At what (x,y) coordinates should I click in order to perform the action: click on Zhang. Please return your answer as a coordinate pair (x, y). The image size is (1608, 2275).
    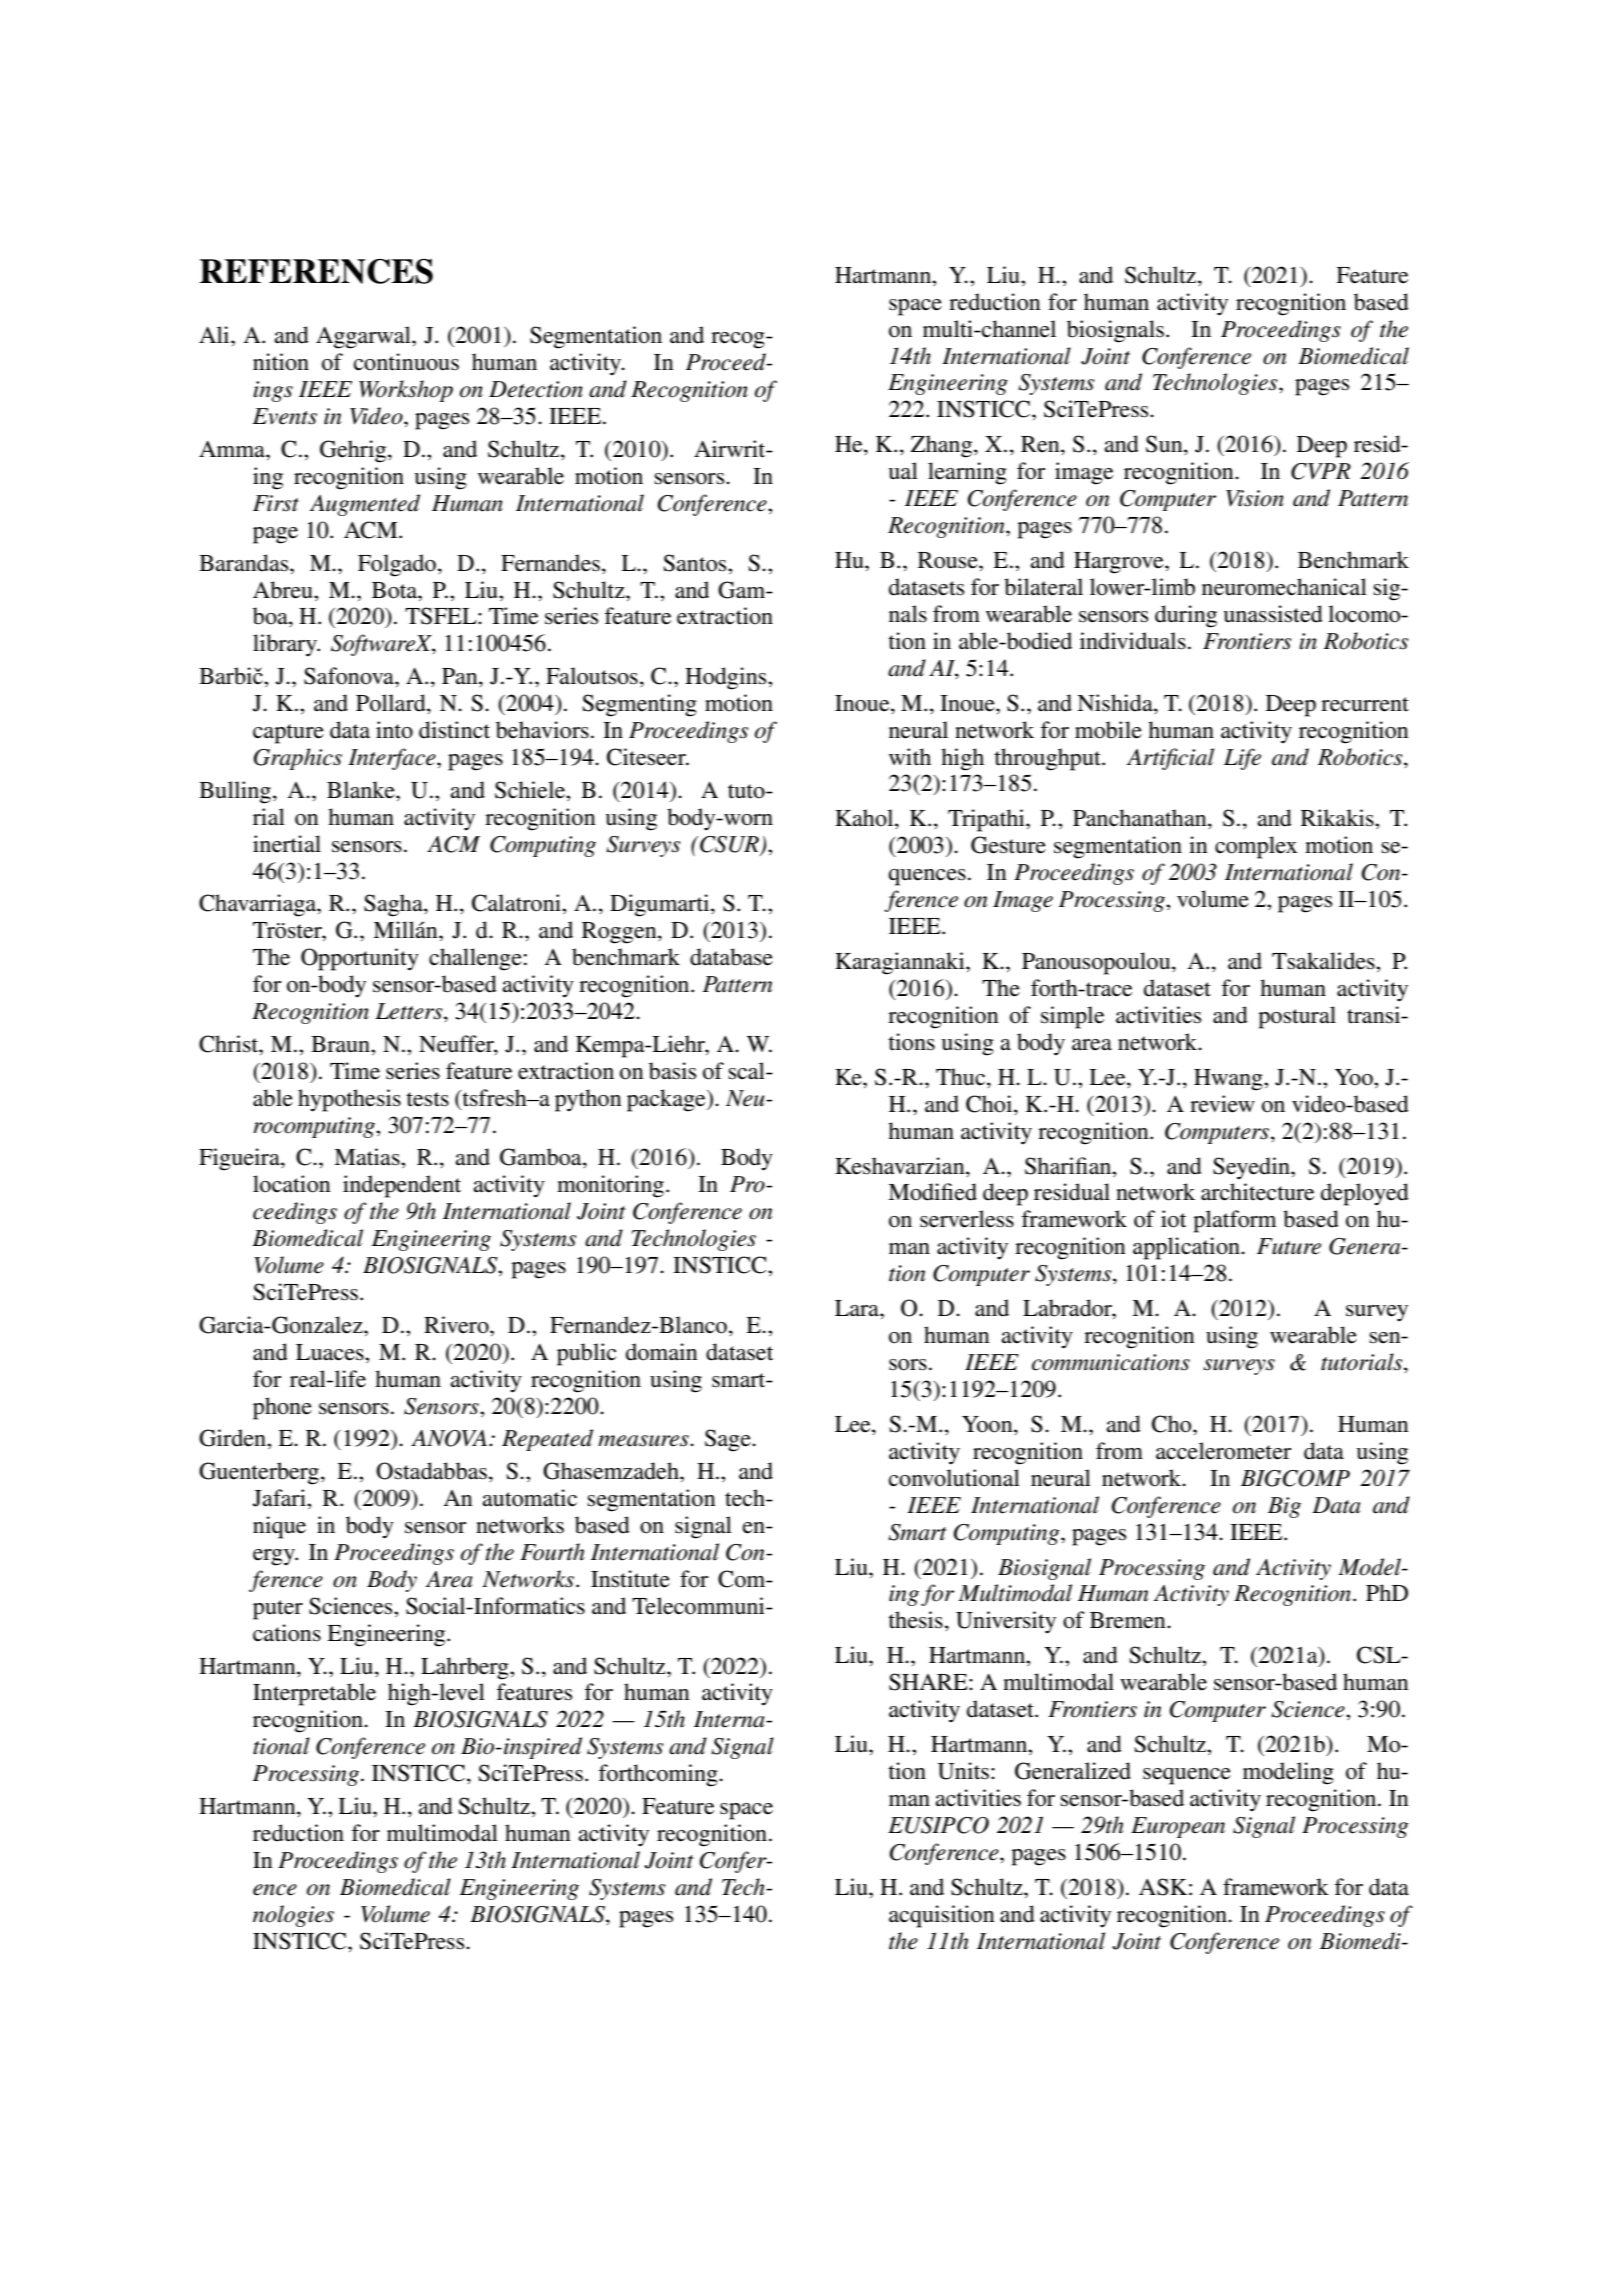
    Looking at the image, I should click on (943, 446).
